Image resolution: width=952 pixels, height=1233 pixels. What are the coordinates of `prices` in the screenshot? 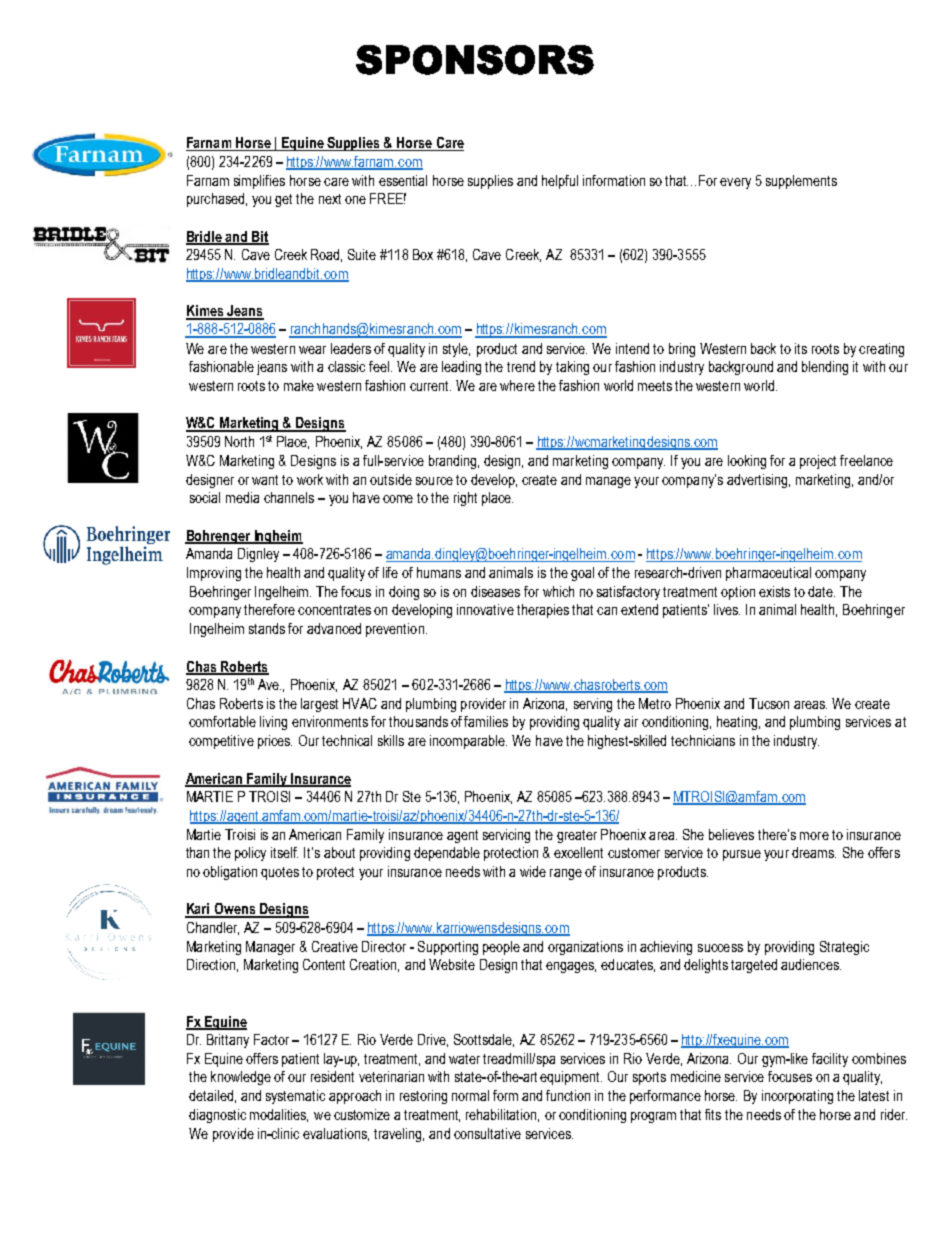 It's located at (275, 742).
